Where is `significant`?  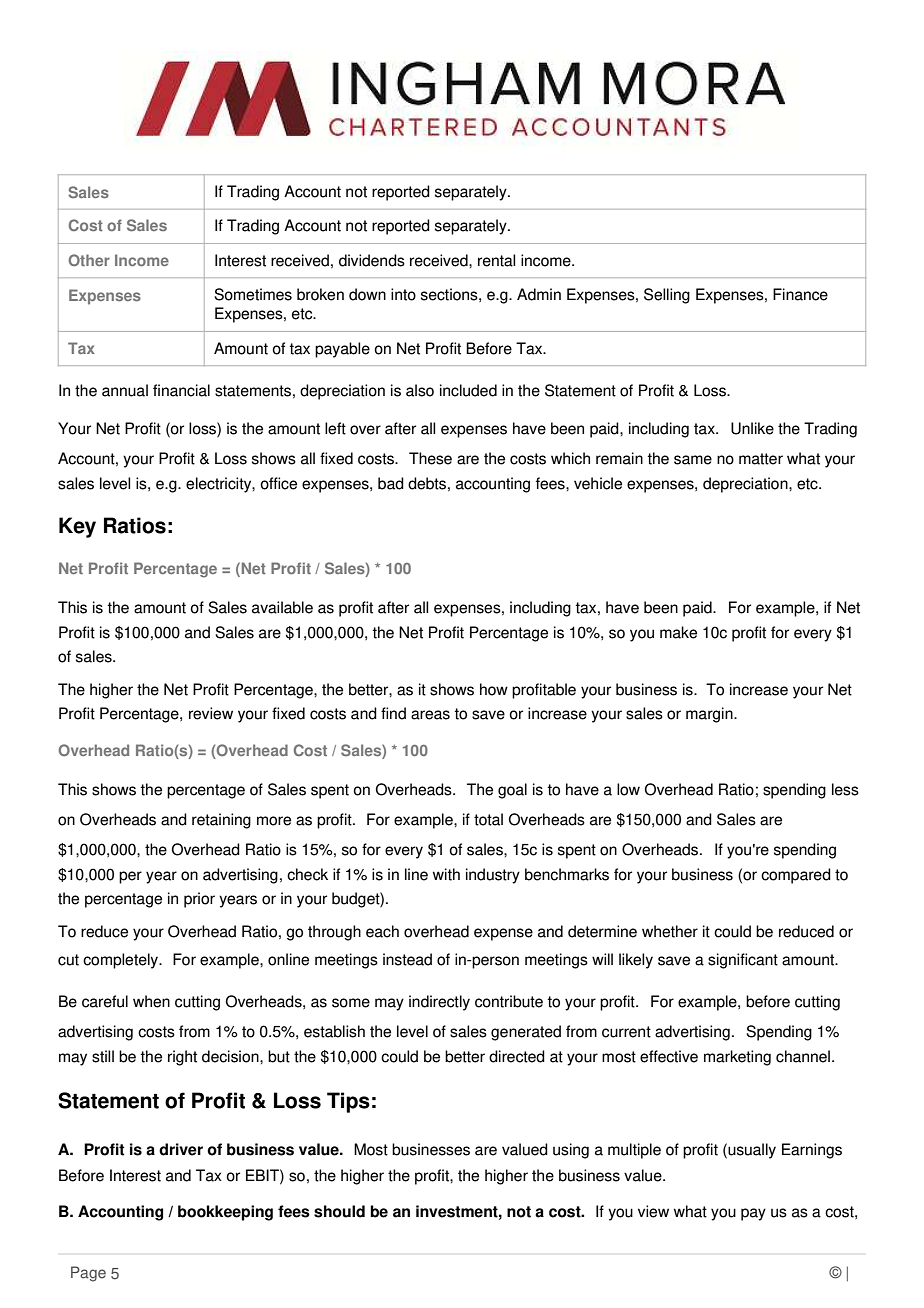 significant is located at coordinates (743, 961).
